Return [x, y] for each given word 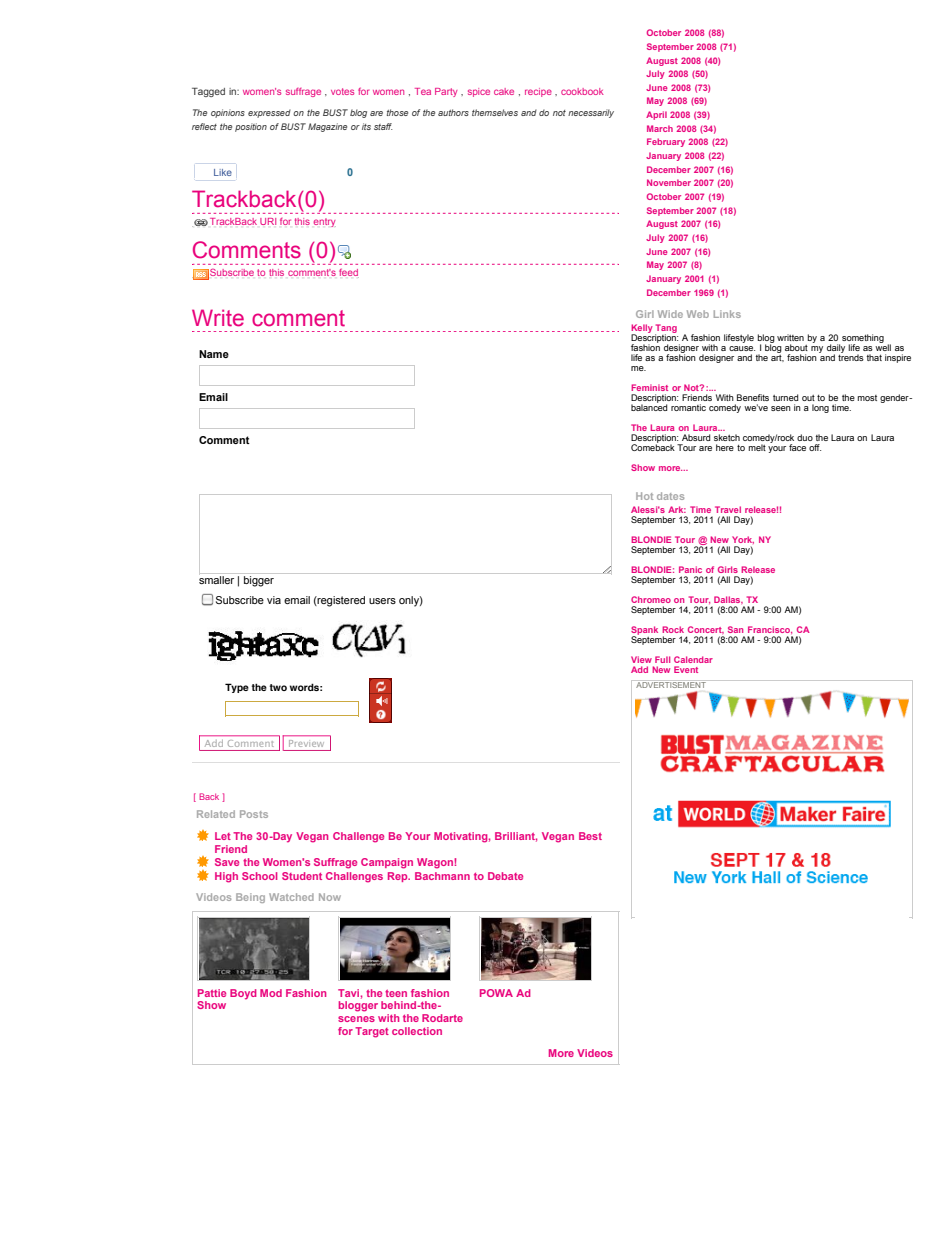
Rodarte [442, 1018]
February [666, 142]
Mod [271, 993]
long [820, 408]
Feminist [649, 387]
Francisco [770, 630]
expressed [269, 113]
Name [214, 354]
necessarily [591, 113]
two [278, 687]
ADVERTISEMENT [671, 684]
